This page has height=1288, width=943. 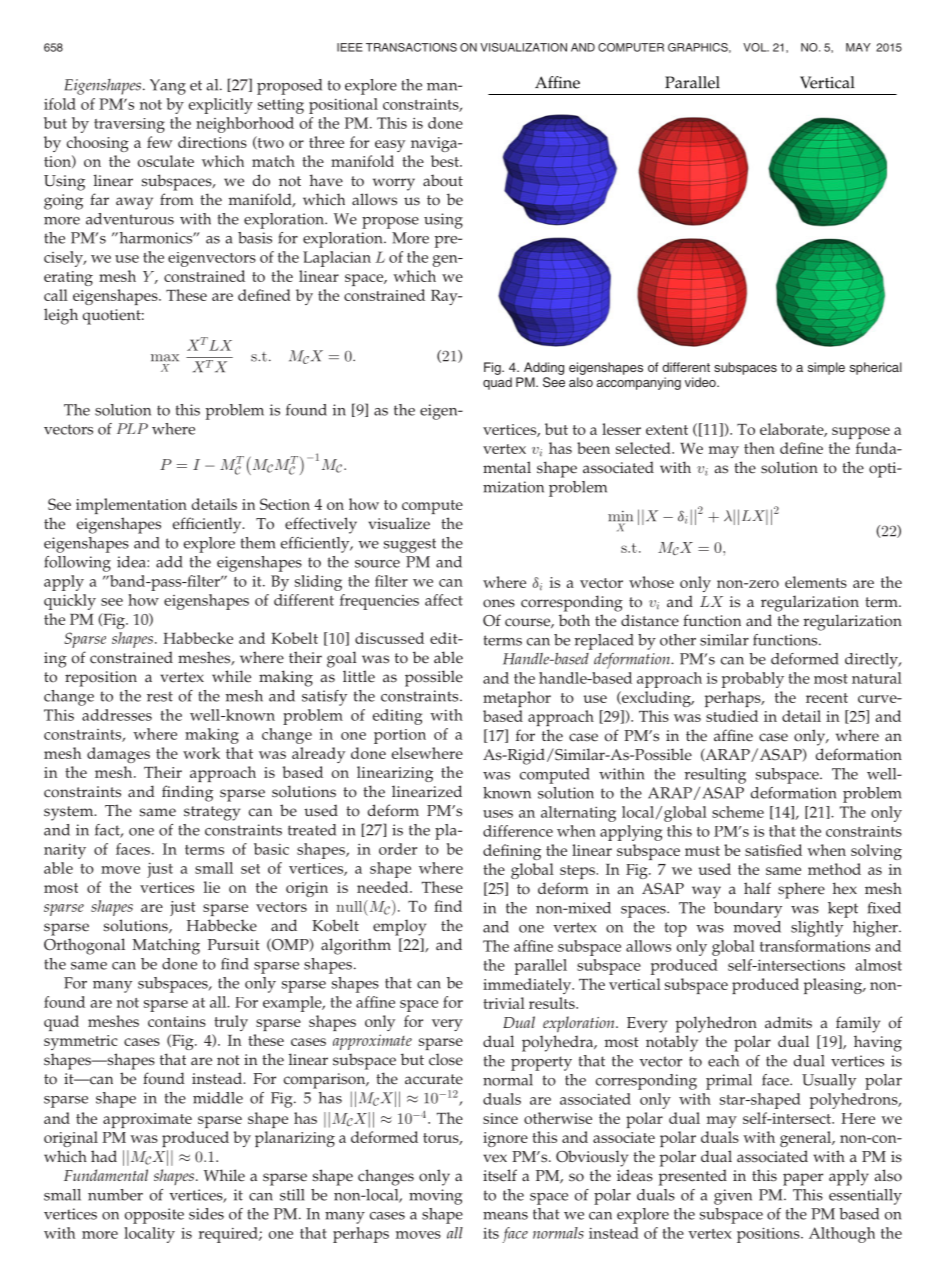 What do you see at coordinates (446, 161) in the page?
I see `best` at bounding box center [446, 161].
